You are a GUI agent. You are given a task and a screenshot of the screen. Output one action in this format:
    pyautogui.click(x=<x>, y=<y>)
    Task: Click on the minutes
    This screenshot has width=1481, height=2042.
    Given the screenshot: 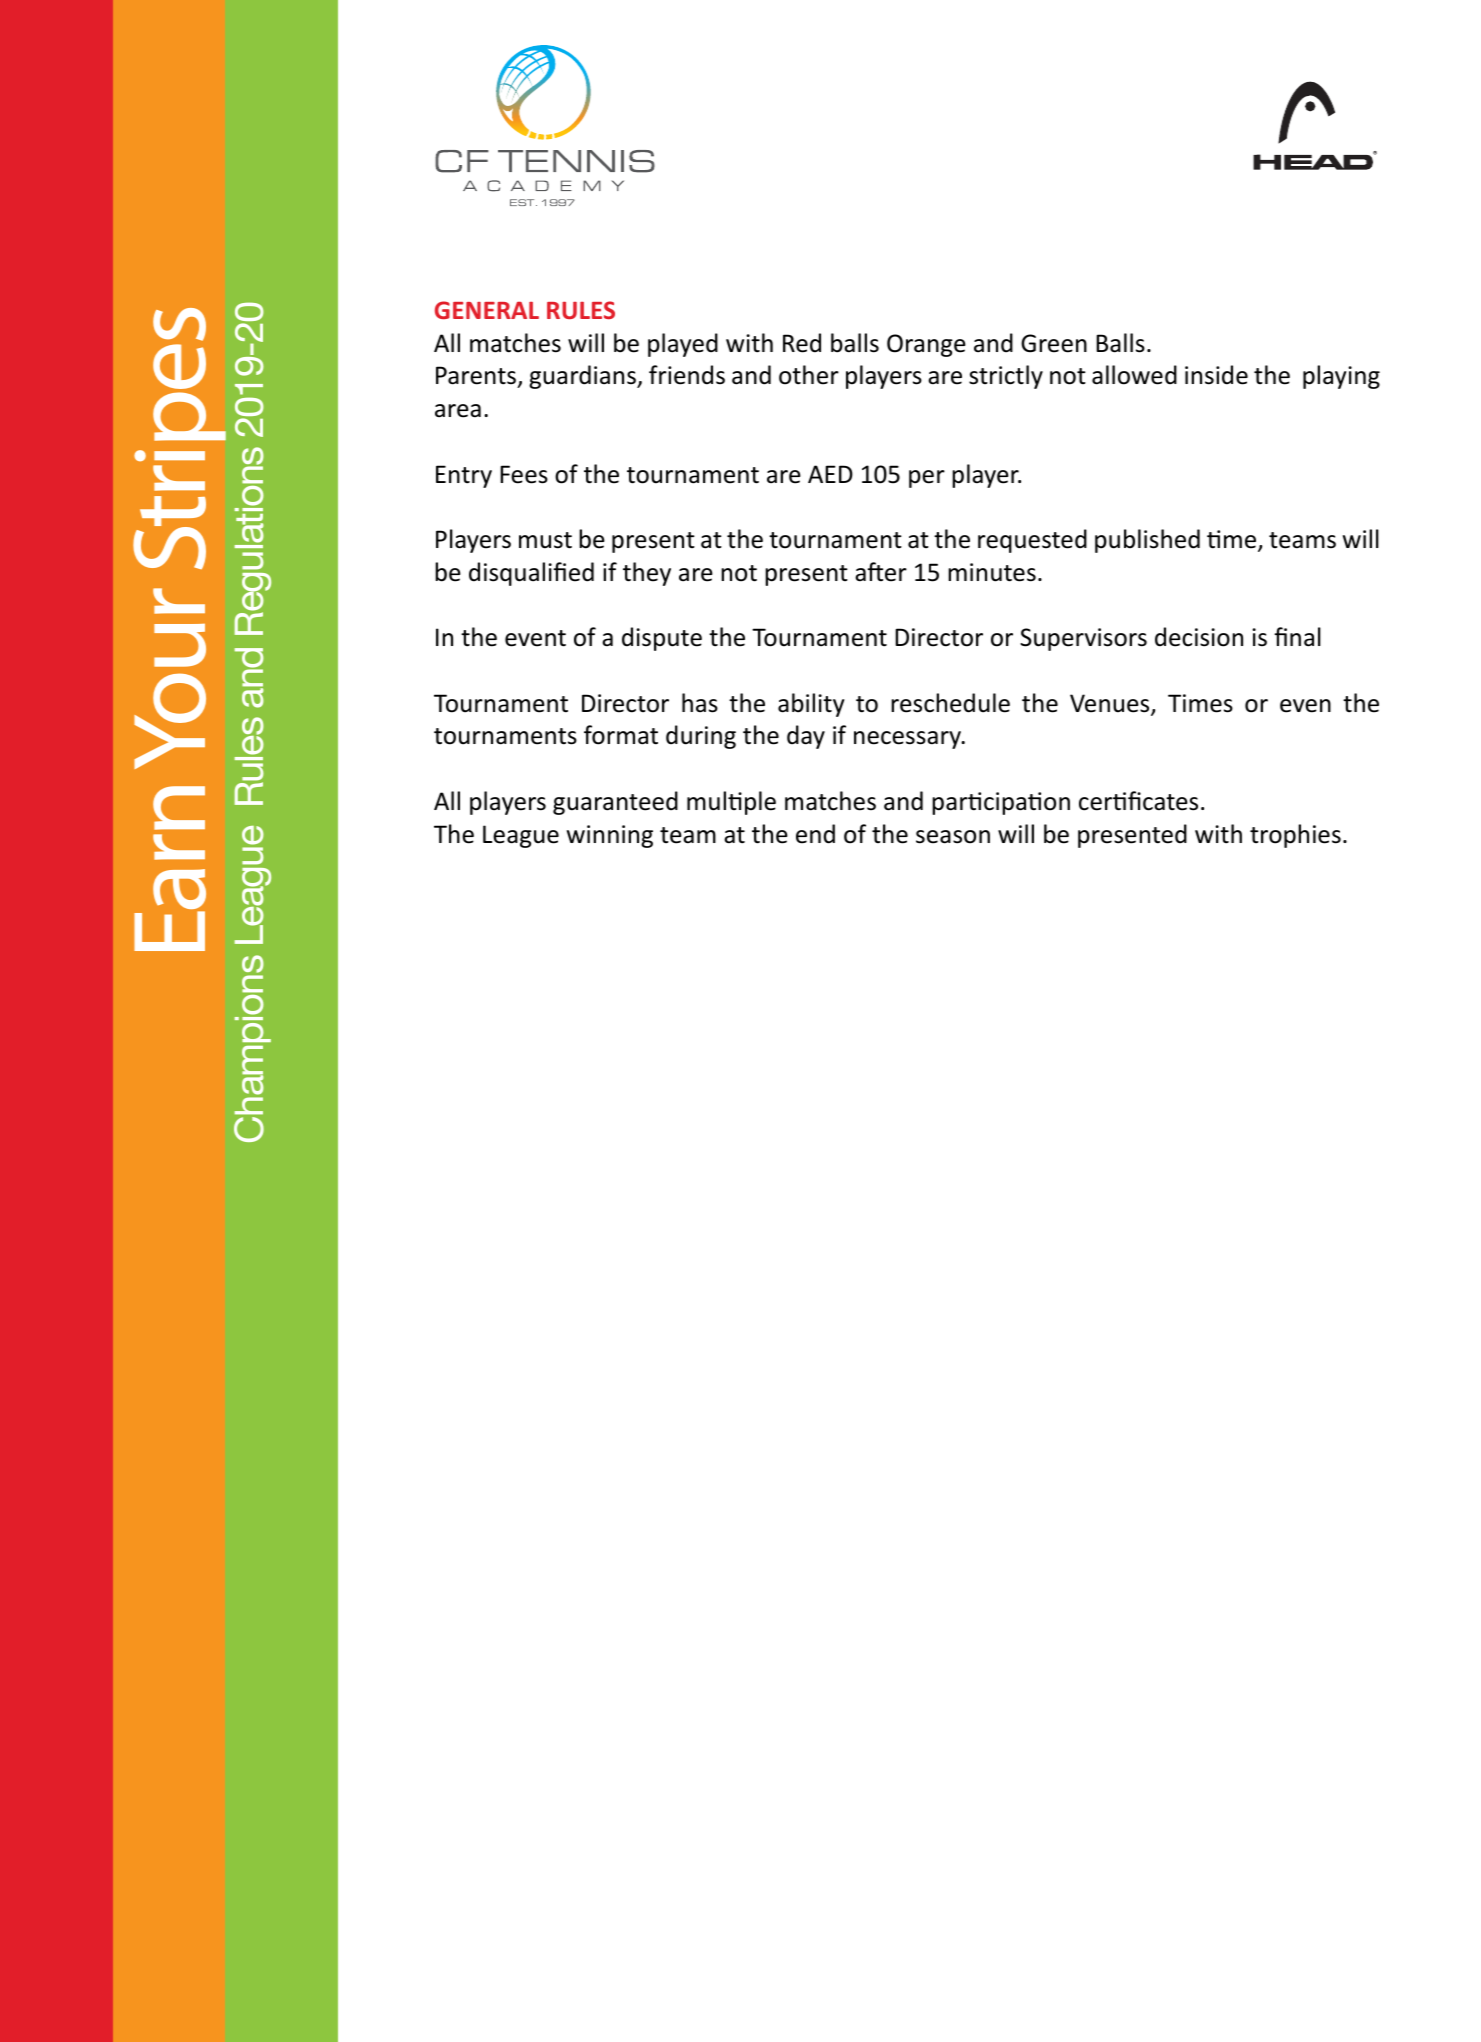 What is the action you would take?
    pyautogui.click(x=992, y=572)
